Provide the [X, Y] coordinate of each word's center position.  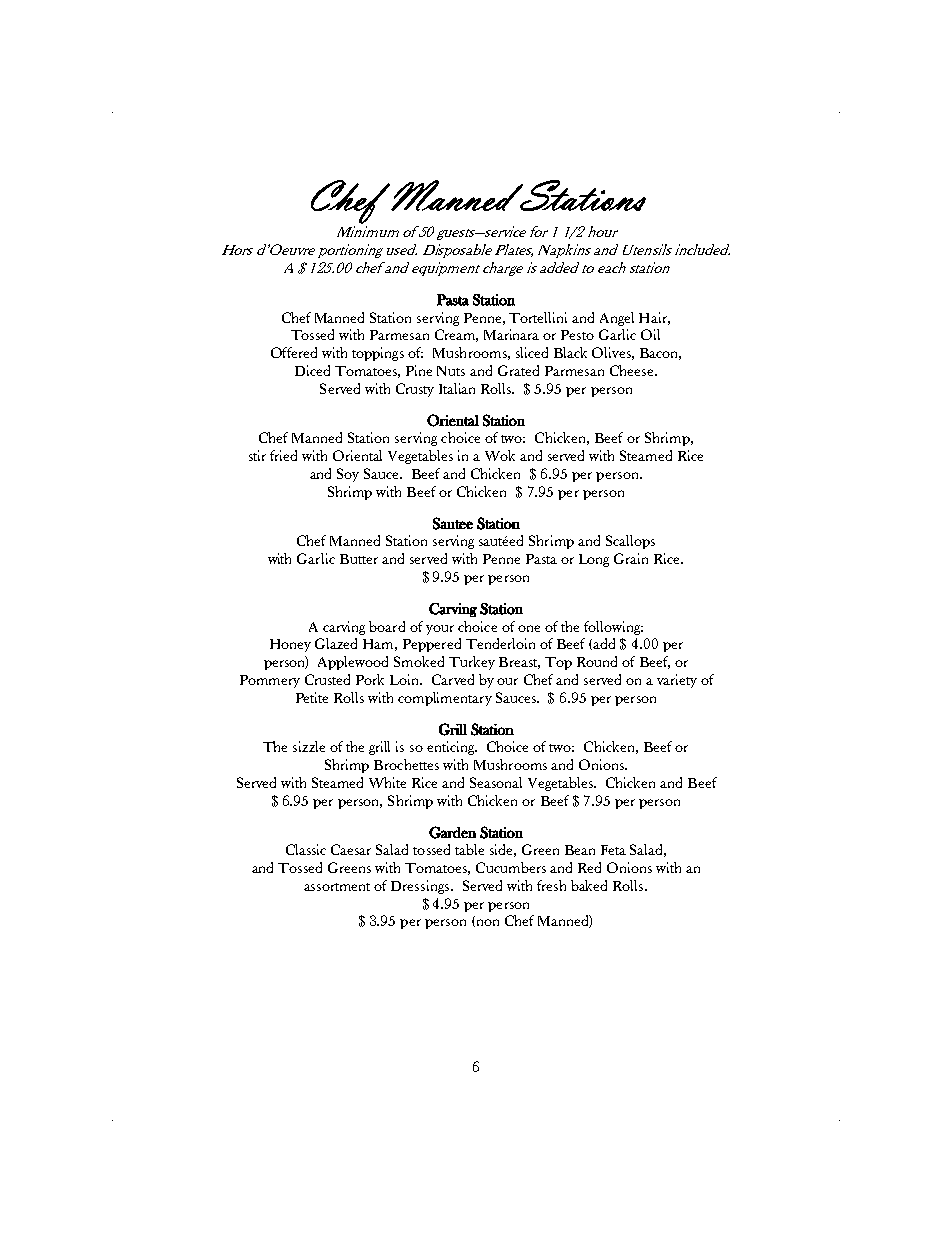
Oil [650, 334]
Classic [306, 849]
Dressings [421, 887]
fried [283, 455]
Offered [294, 352]
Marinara [511, 334]
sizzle [309, 746]
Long [594, 560]
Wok [500, 455]
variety [677, 681]
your [440, 630]
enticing [452, 748]
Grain [631, 558]
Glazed [336, 643]
